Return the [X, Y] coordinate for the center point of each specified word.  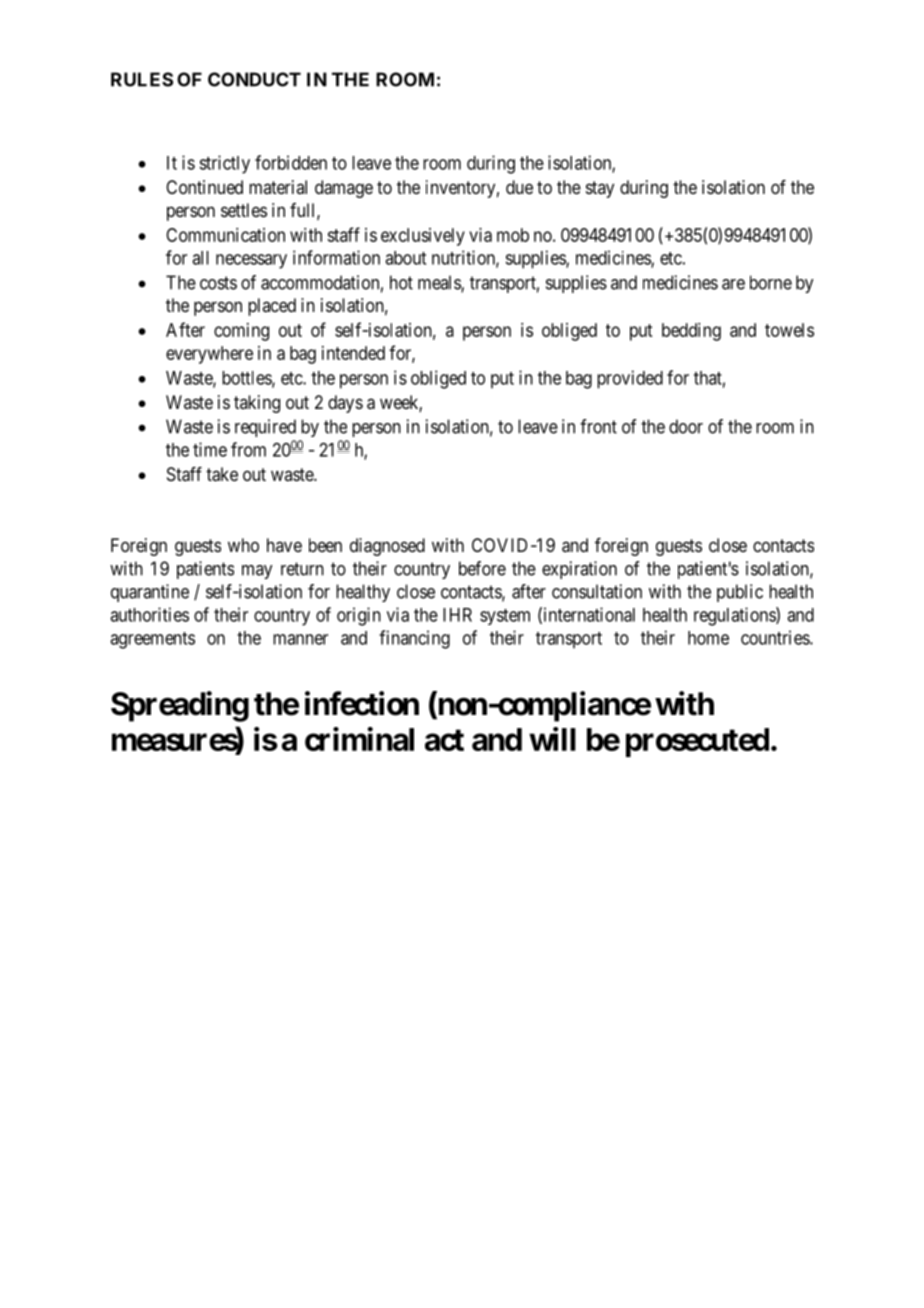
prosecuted [697, 742]
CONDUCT [254, 79]
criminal [359, 739]
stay [600, 189]
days [345, 404]
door [686, 426]
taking [257, 404]
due [519, 187]
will [552, 739]
